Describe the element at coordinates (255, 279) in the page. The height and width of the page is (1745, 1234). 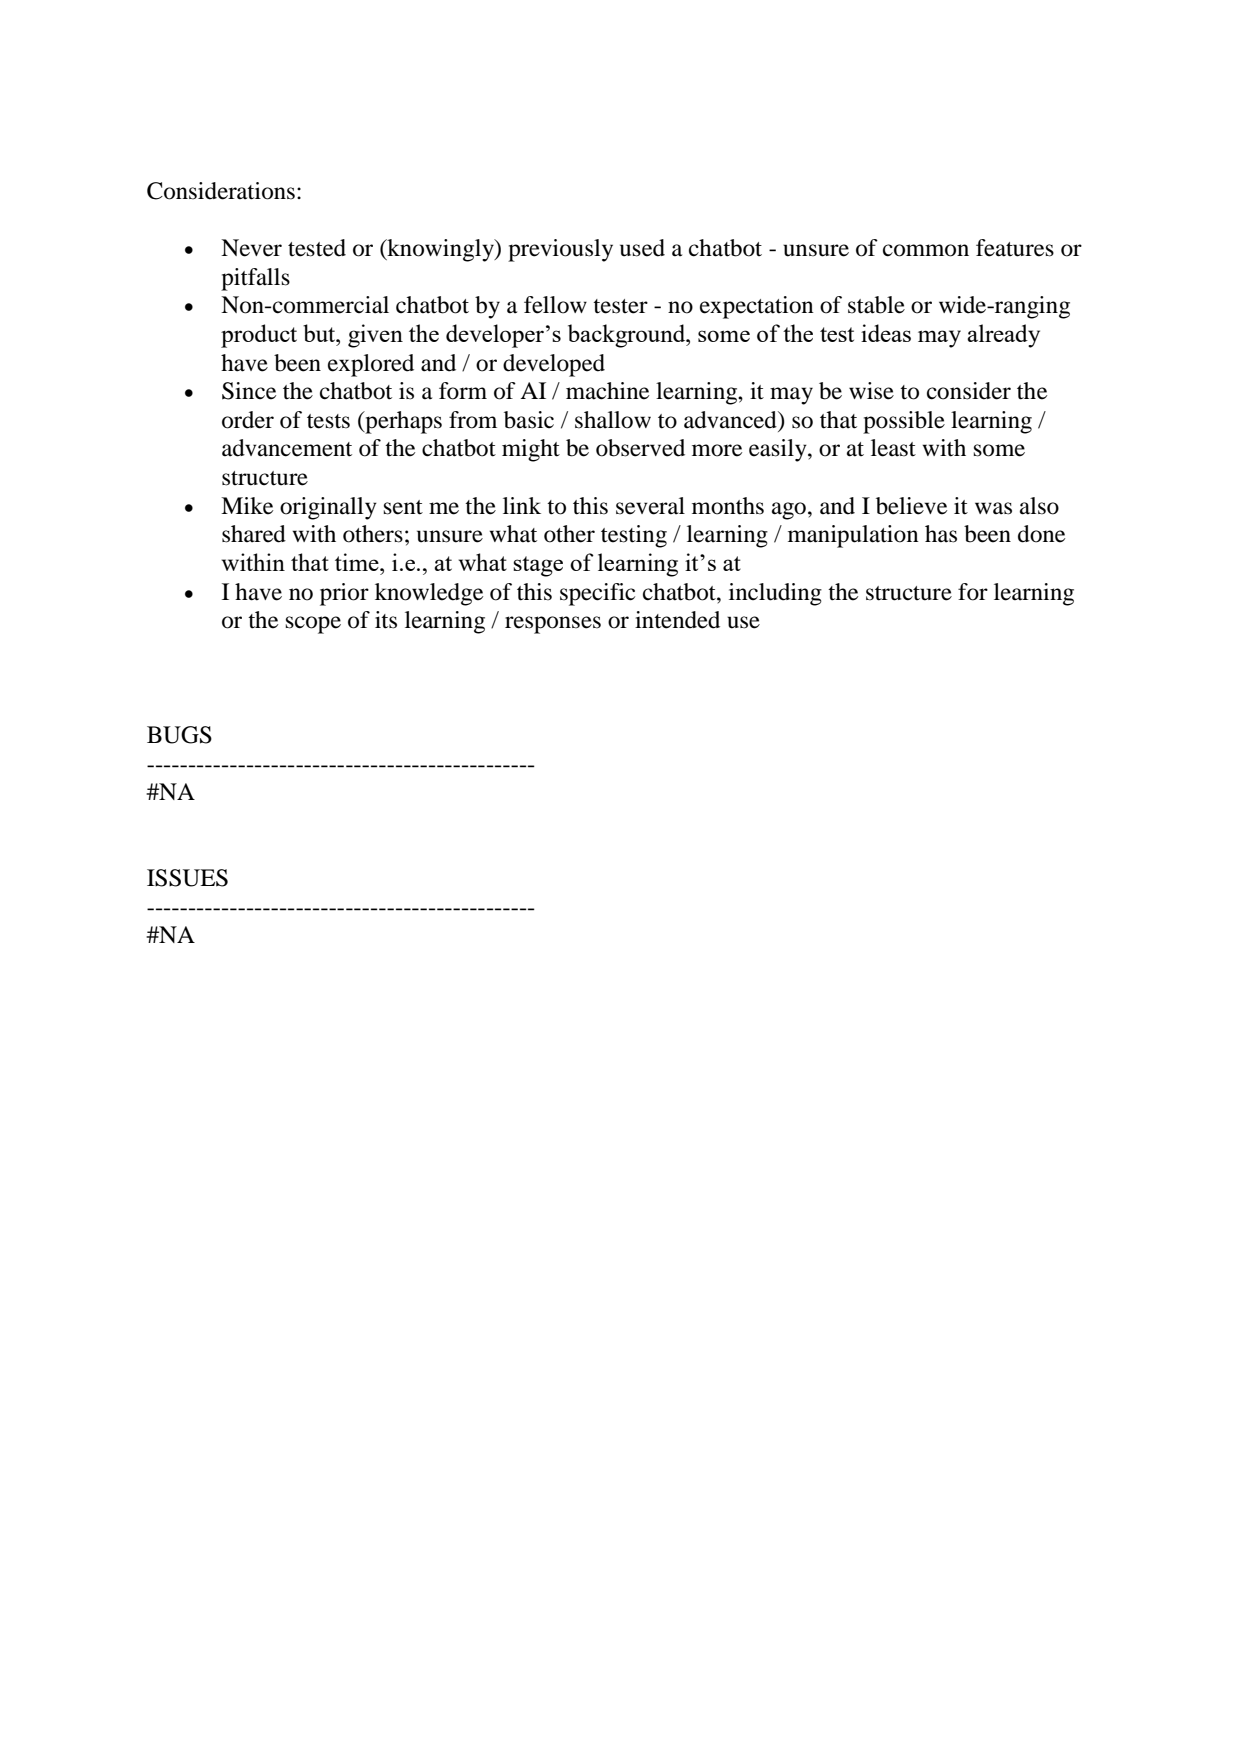
I see `pitfalls` at that location.
